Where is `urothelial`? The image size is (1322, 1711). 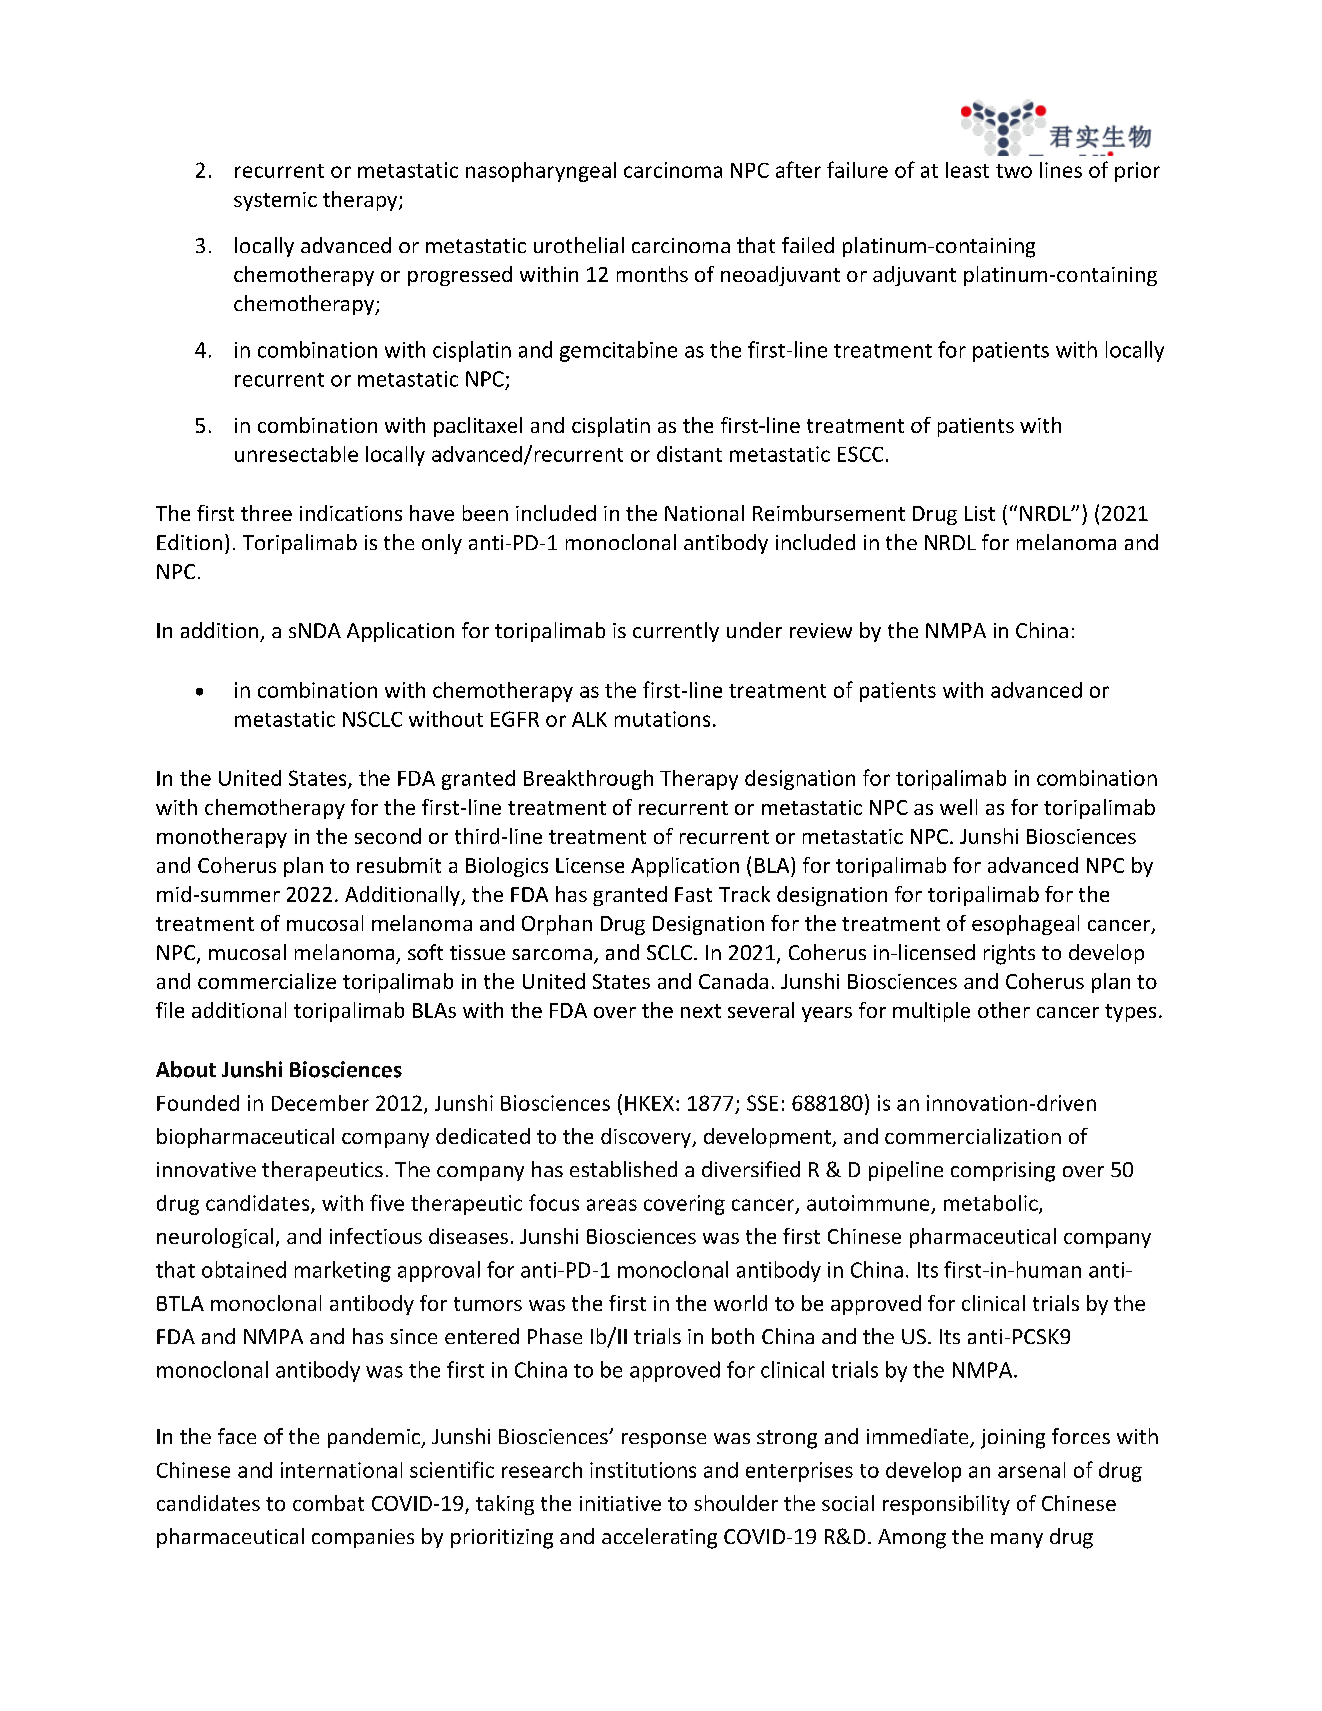
urothelial is located at coordinates (579, 245).
